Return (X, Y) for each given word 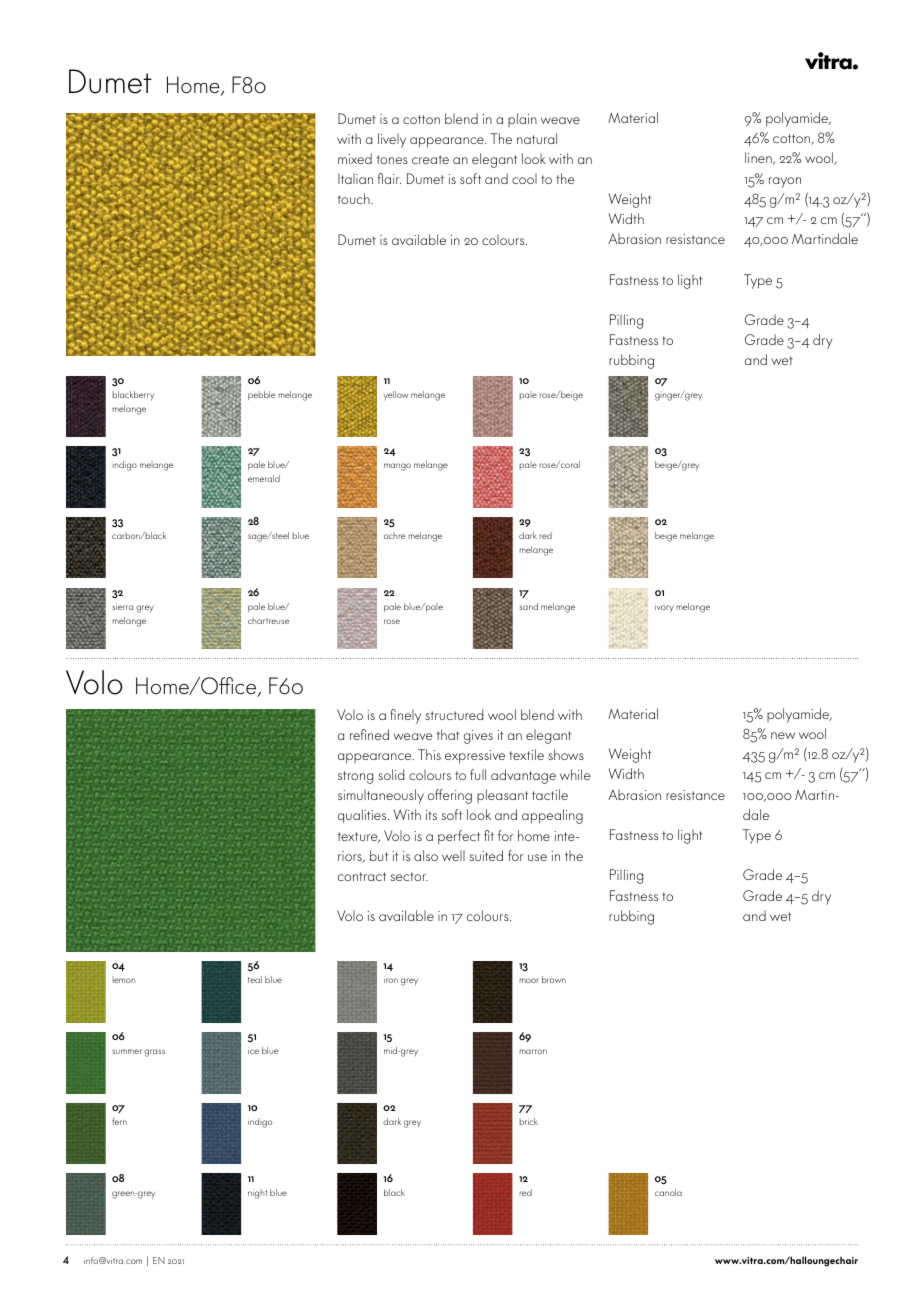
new (783, 735)
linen (759, 158)
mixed (355, 158)
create (430, 159)
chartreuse (268, 620)
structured (454, 714)
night (257, 1194)
